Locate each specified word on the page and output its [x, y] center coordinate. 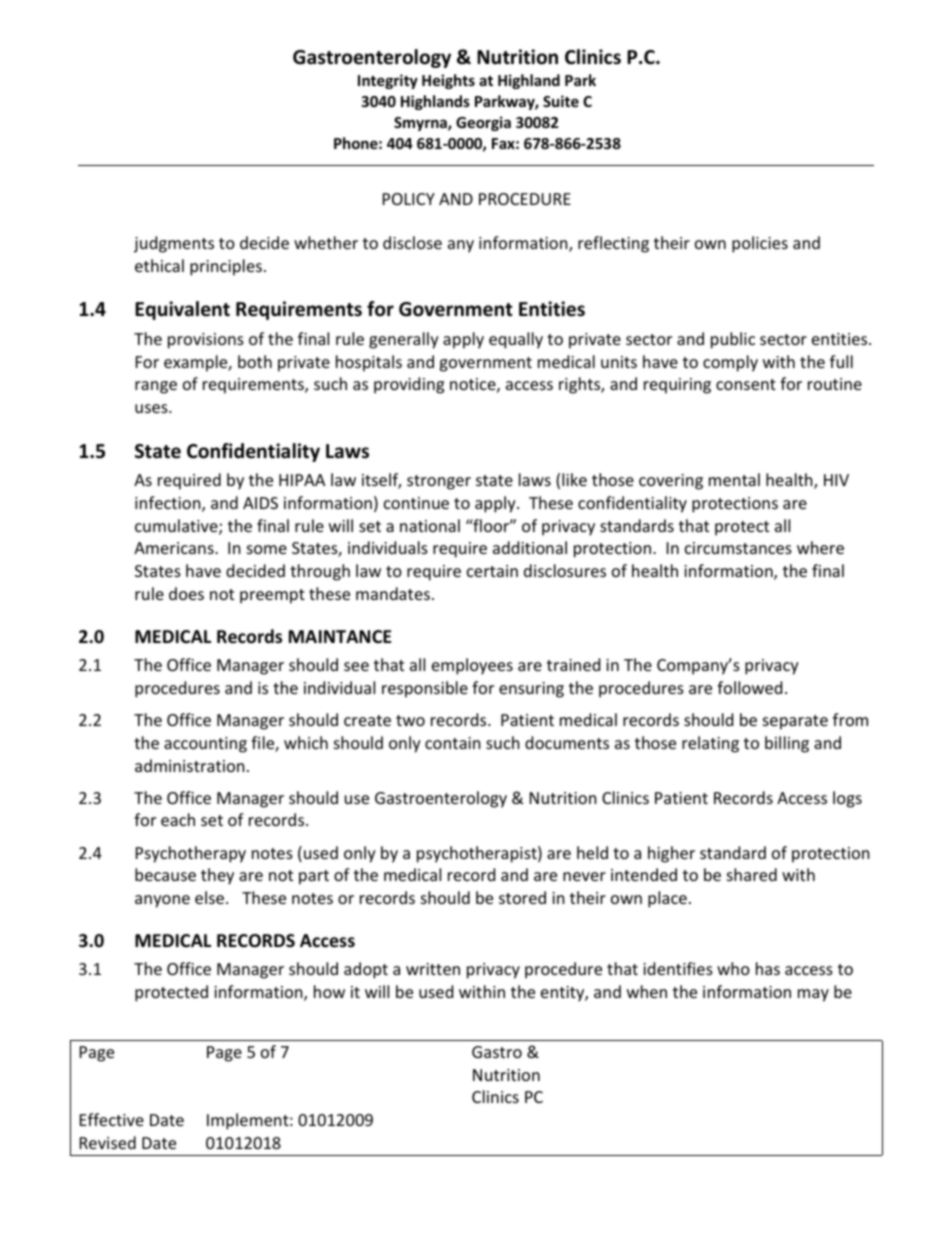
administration [190, 765]
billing [787, 744]
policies [760, 244]
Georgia [483, 123]
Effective [112, 1119]
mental [734, 479]
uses [152, 408]
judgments [174, 244]
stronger [439, 482]
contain [453, 743]
